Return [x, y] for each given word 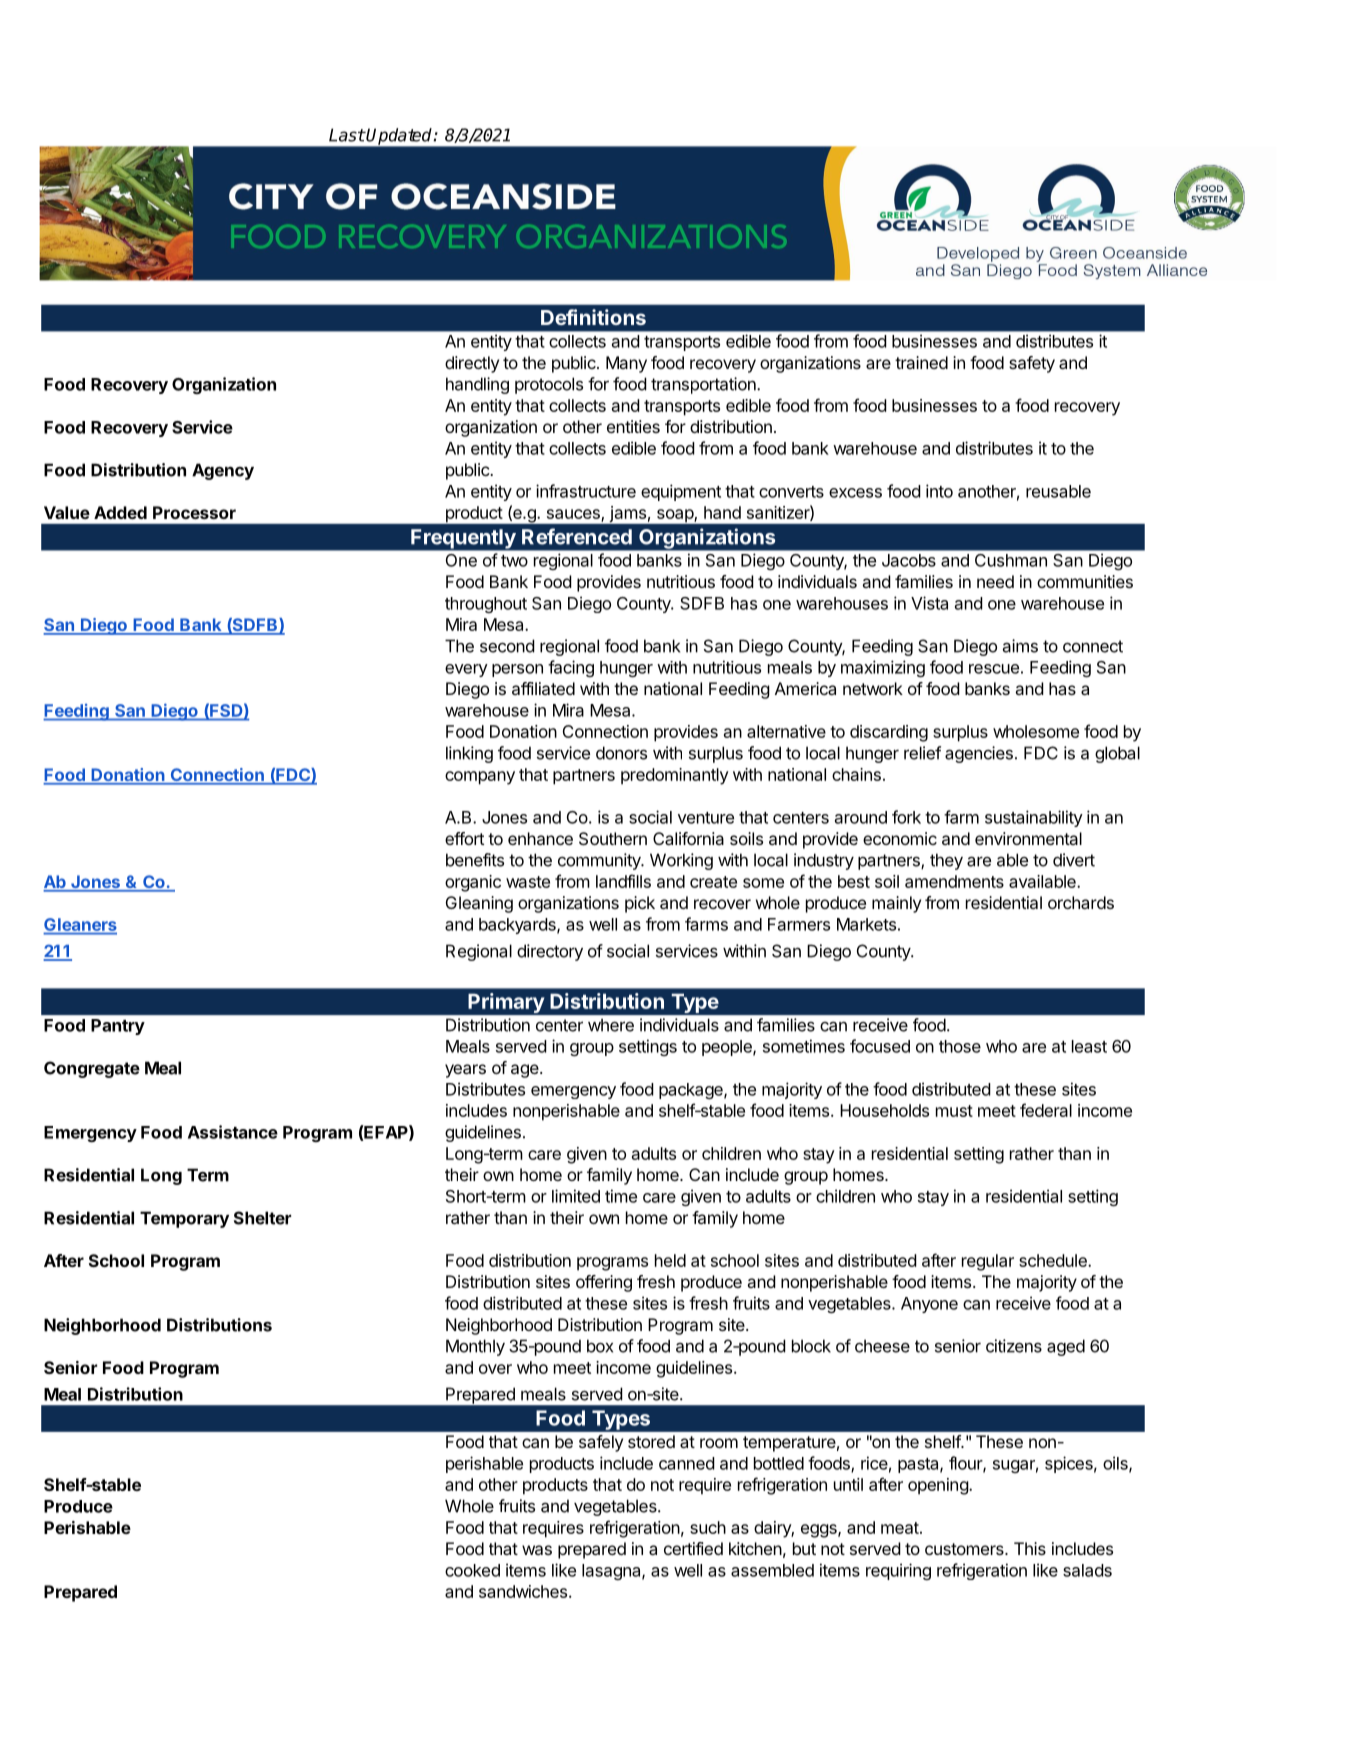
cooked [472, 1570]
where [611, 1025]
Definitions [593, 317]
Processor [194, 512]
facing [571, 668]
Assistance [233, 1132]
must [954, 1111]
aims [1020, 646]
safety [1032, 364]
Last [347, 135]
